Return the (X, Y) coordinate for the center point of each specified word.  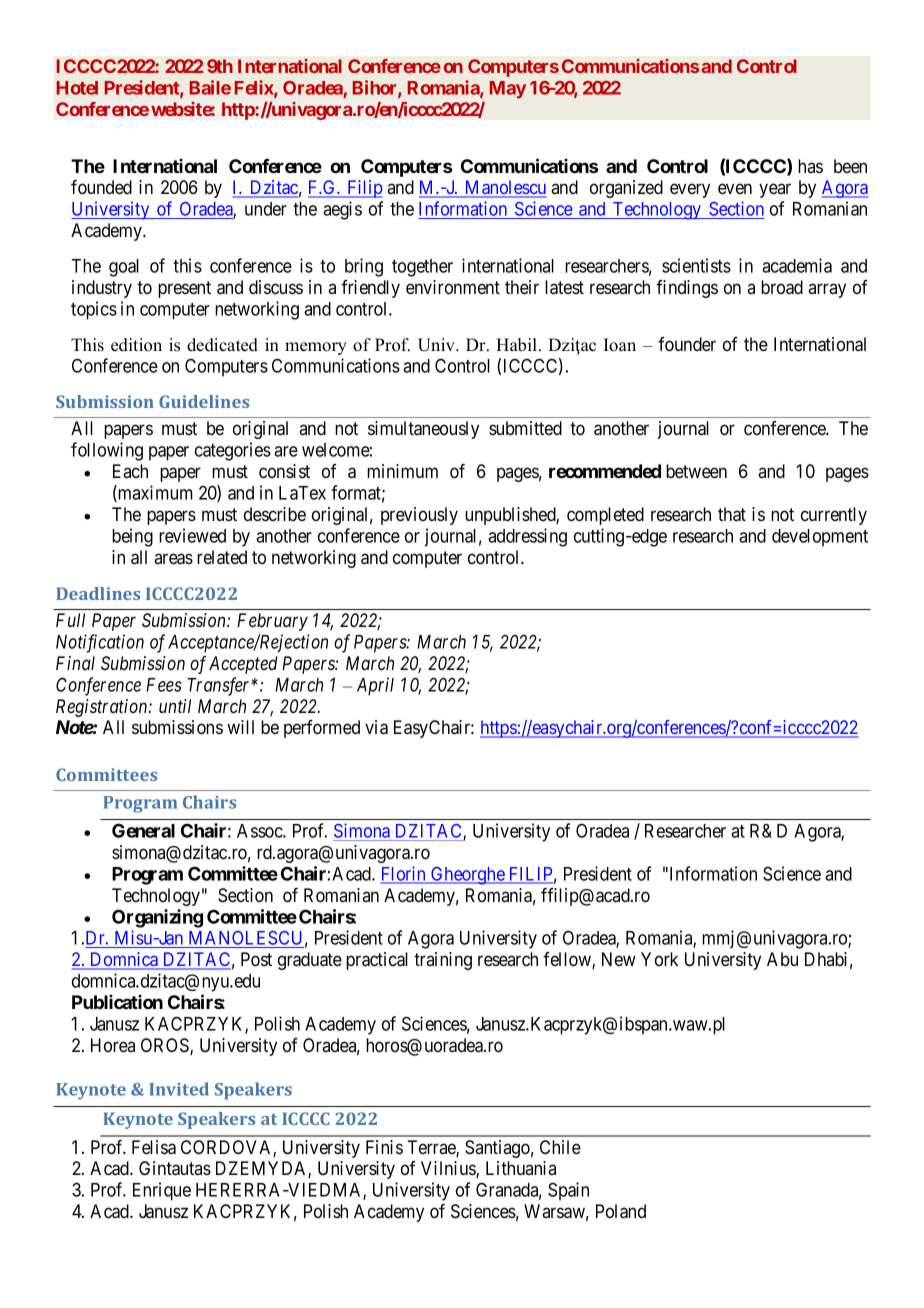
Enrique (162, 1191)
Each (130, 471)
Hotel (77, 88)
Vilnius (449, 1169)
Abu (782, 959)
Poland (621, 1211)
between (696, 471)
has (810, 166)
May (508, 90)
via (376, 727)
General (143, 830)
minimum (402, 471)
